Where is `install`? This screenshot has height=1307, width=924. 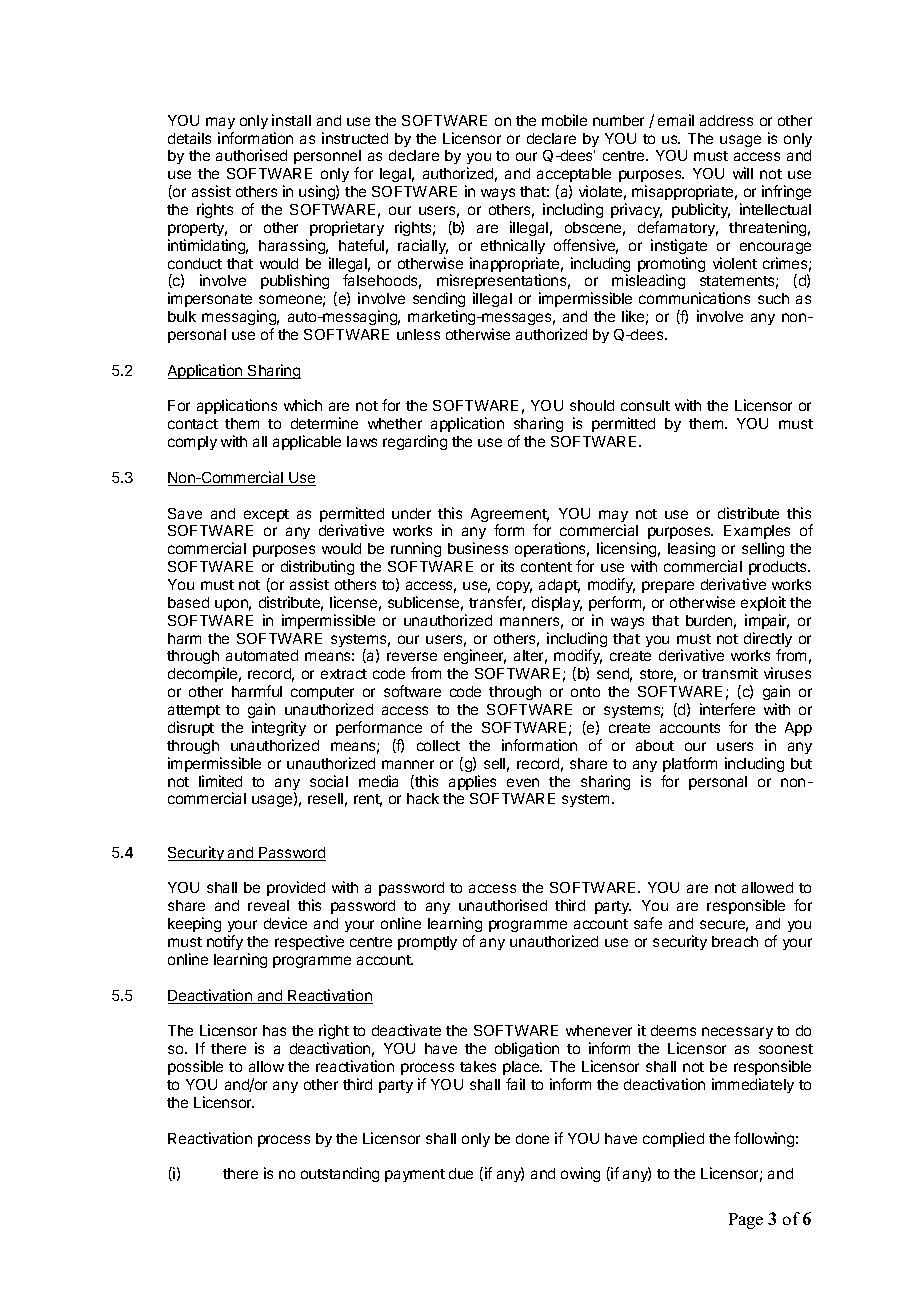
install is located at coordinates (291, 120).
